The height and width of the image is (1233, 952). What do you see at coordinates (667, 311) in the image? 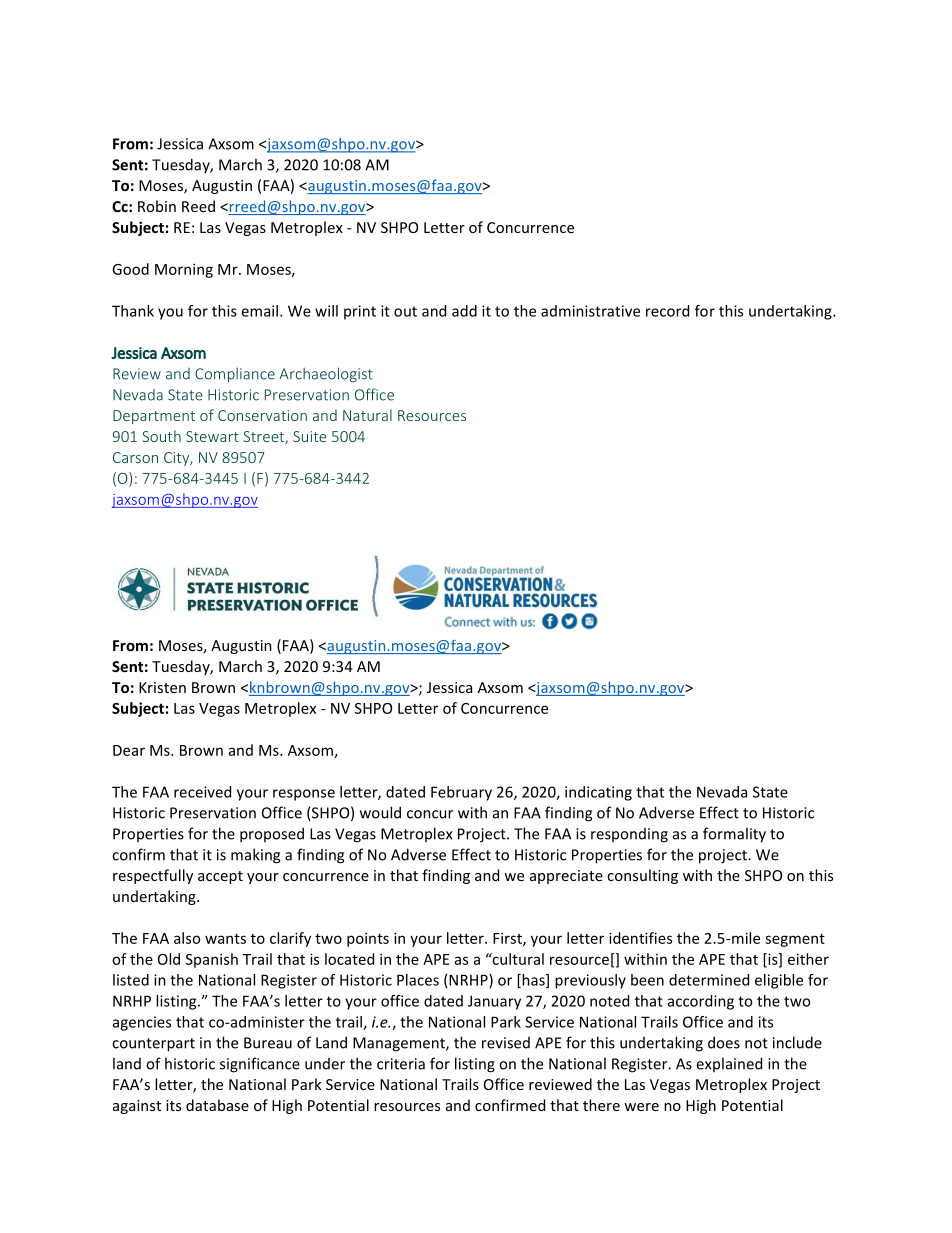
I see `record` at bounding box center [667, 311].
